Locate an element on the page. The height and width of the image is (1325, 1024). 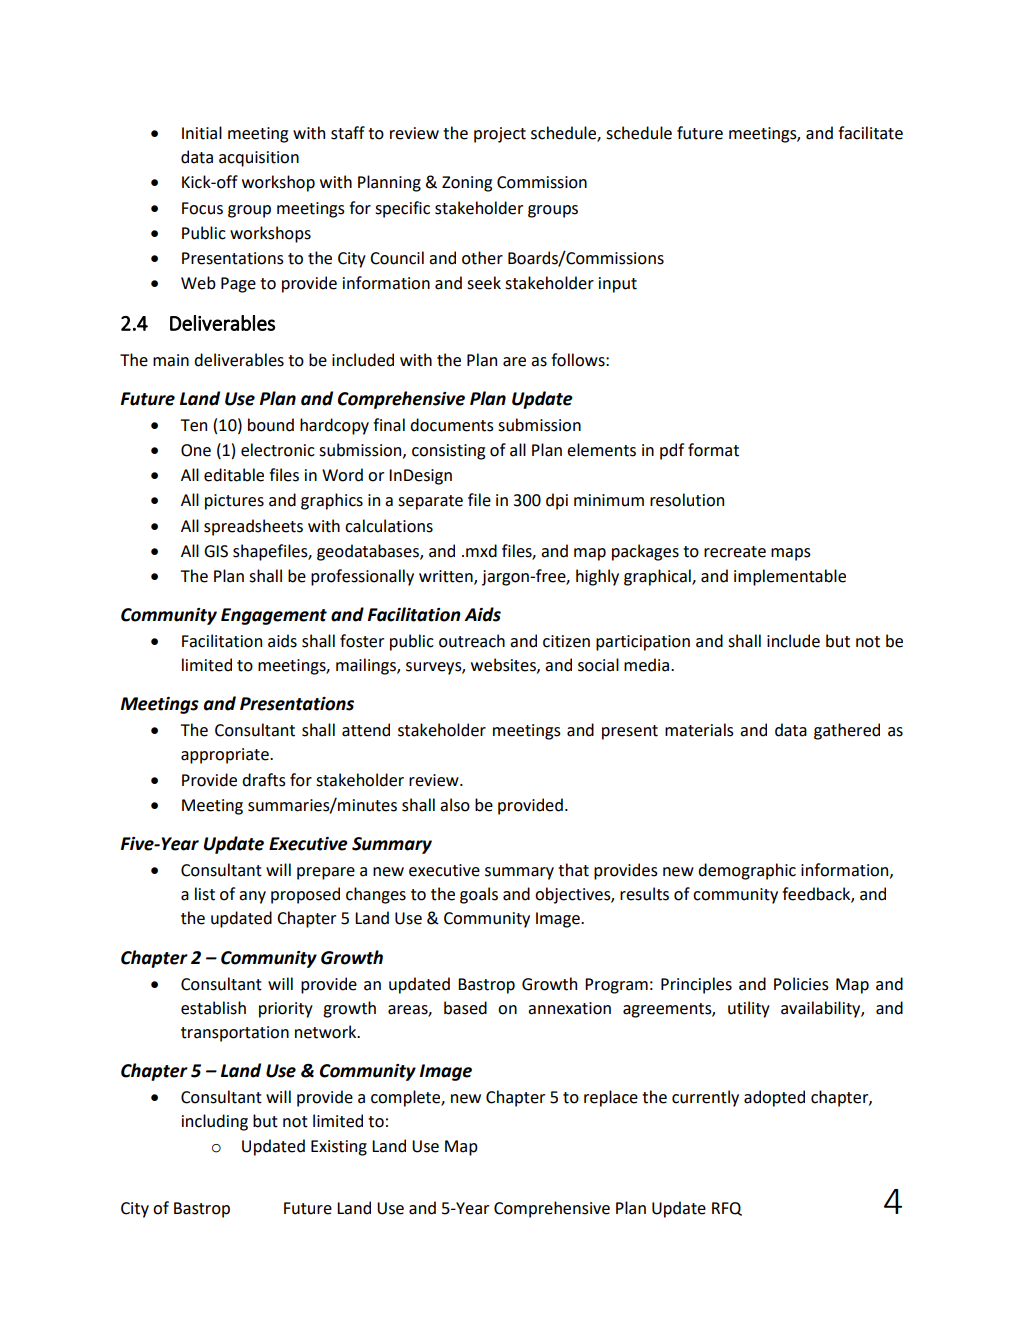
Engagement is located at coordinates (274, 616).
